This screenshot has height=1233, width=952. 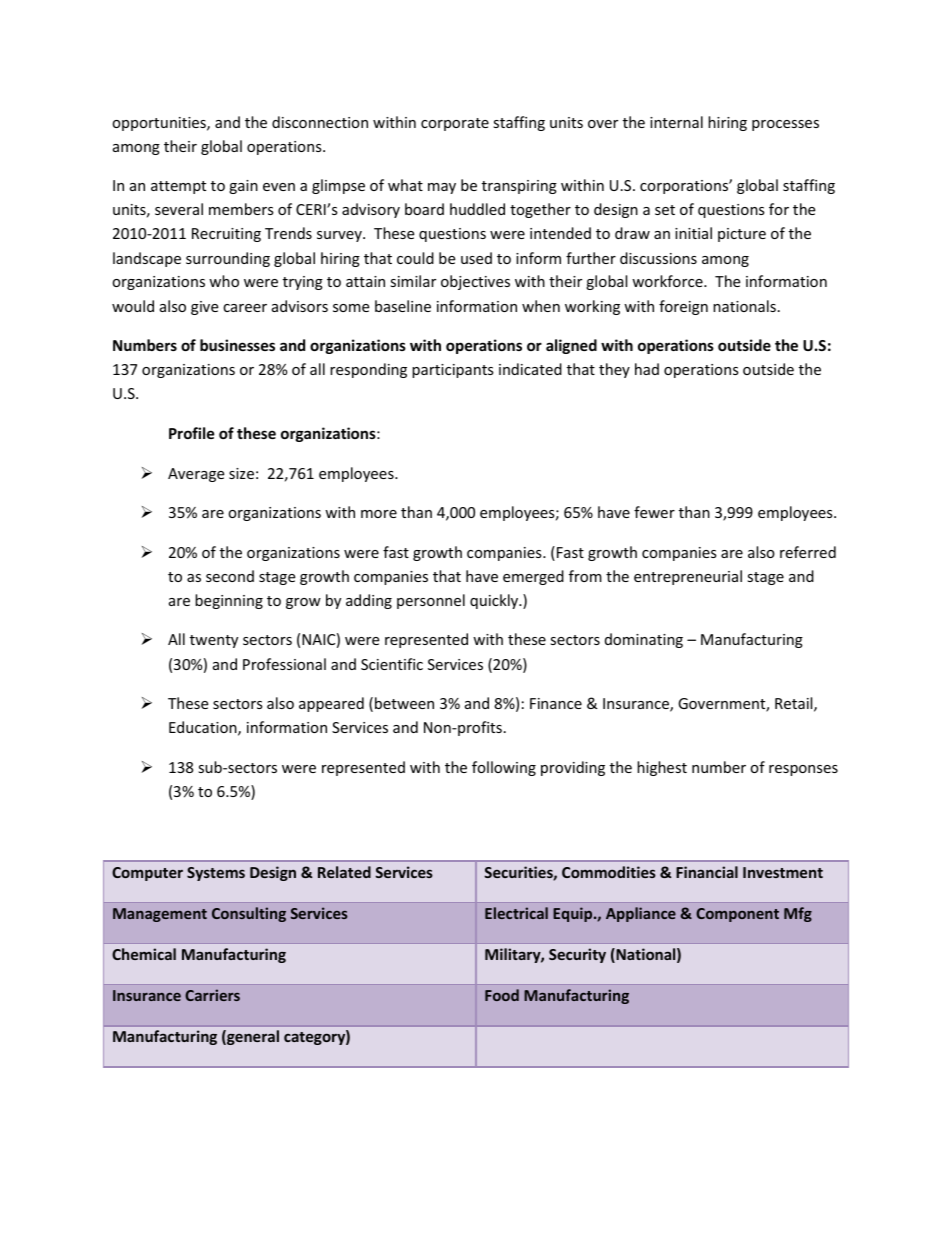 I want to click on foreign, so click(x=683, y=307).
